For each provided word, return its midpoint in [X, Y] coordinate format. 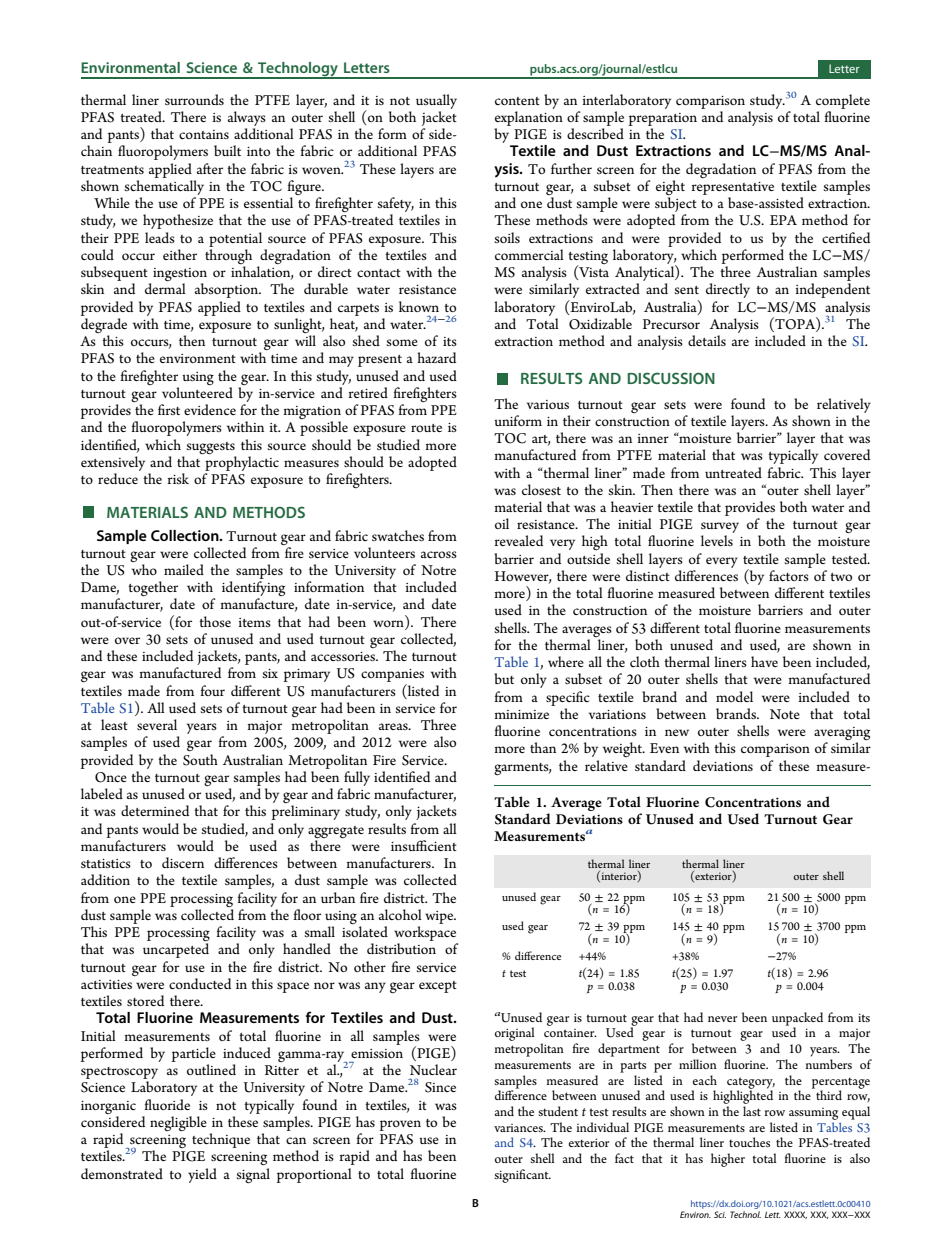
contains [204, 134]
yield [202, 1175]
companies [392, 677]
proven [400, 1125]
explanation [529, 118]
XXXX [795, 1215]
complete [843, 101]
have [764, 661]
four [212, 690]
